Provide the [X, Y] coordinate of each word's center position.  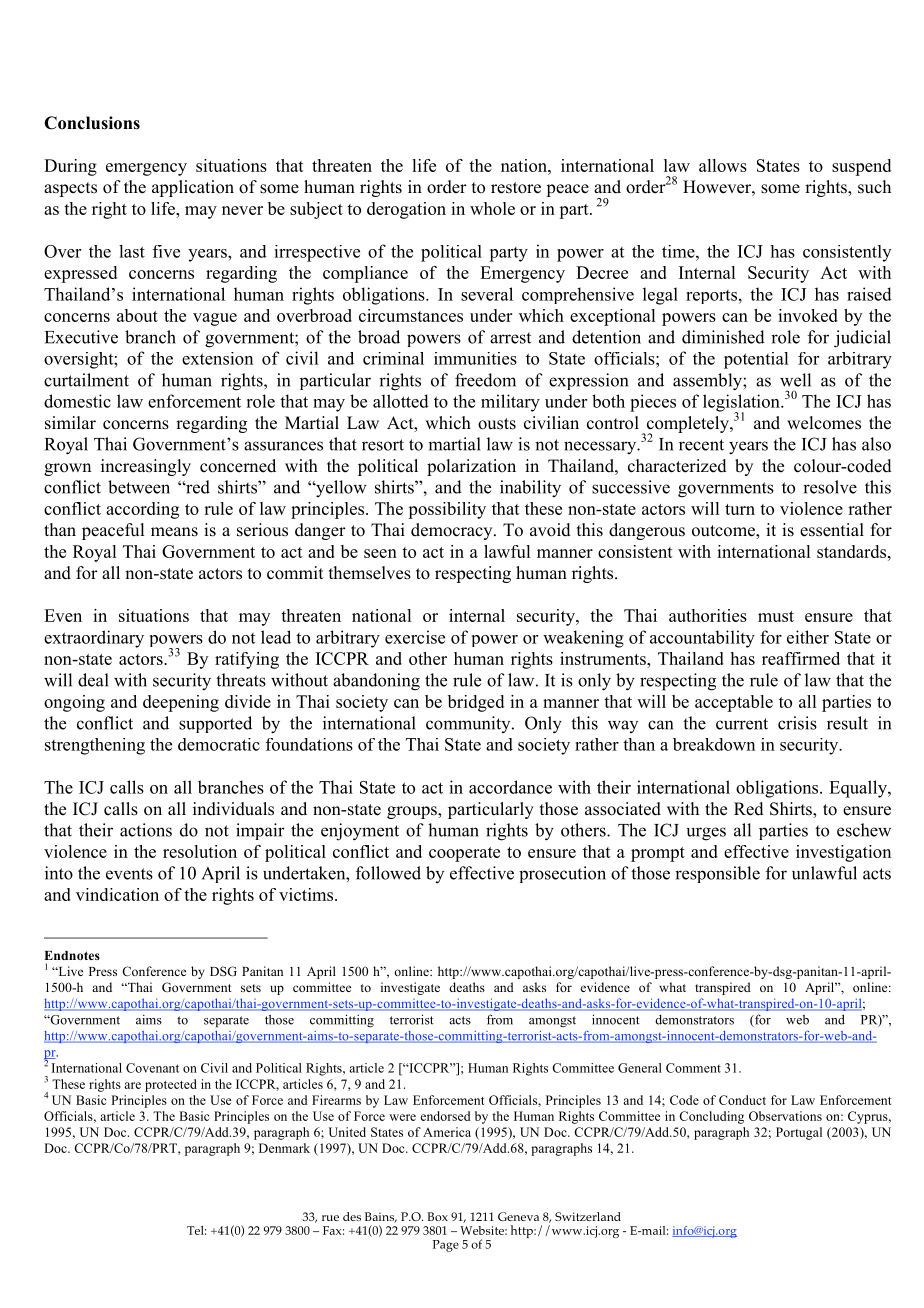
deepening [181, 703]
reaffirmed [801, 658]
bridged [476, 703]
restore [516, 188]
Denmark [284, 1148]
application [193, 188]
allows [723, 165]
